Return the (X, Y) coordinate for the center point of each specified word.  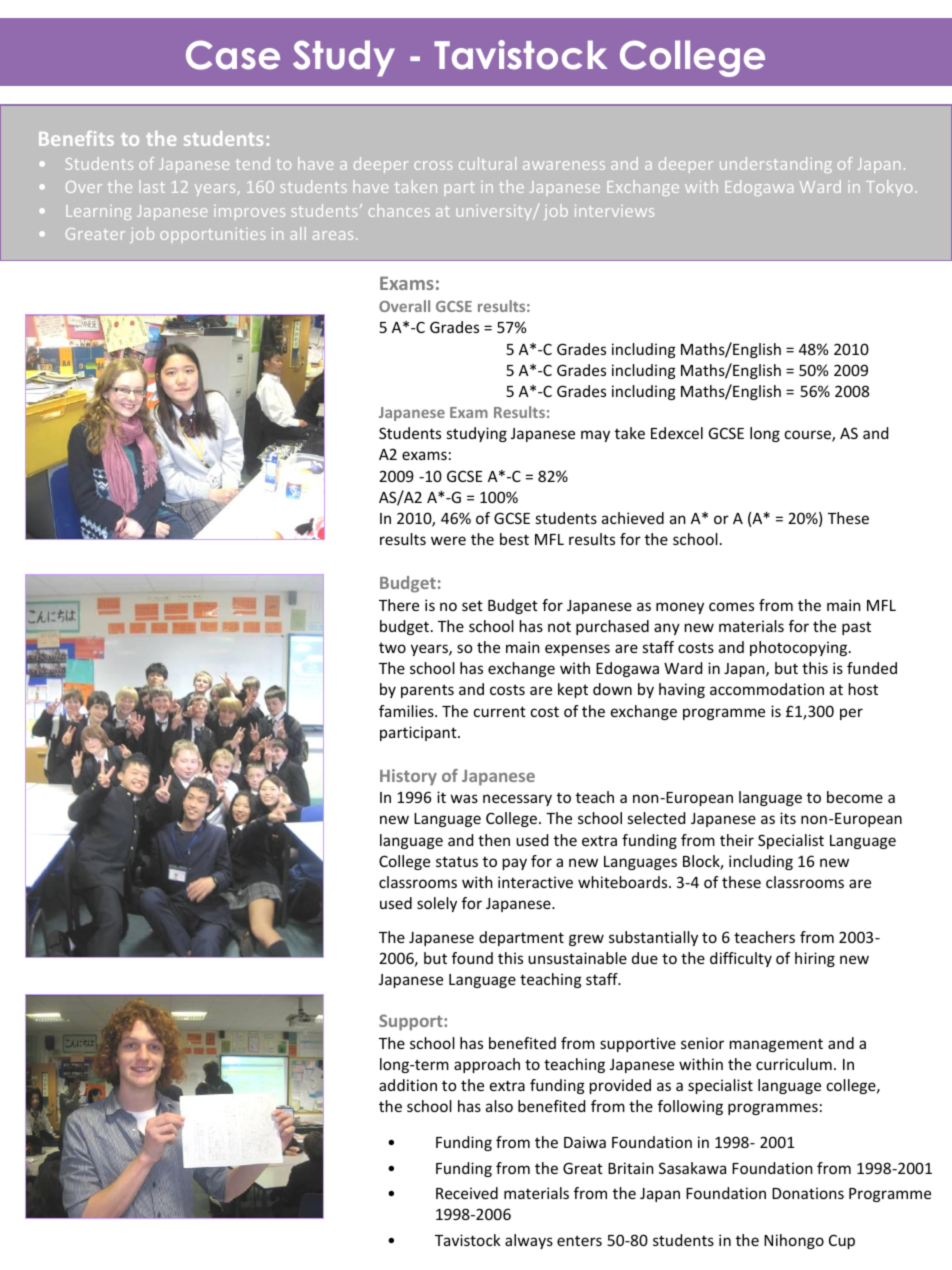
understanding (776, 165)
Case (233, 55)
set (472, 605)
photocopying (800, 648)
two (392, 648)
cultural (487, 163)
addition (408, 1085)
